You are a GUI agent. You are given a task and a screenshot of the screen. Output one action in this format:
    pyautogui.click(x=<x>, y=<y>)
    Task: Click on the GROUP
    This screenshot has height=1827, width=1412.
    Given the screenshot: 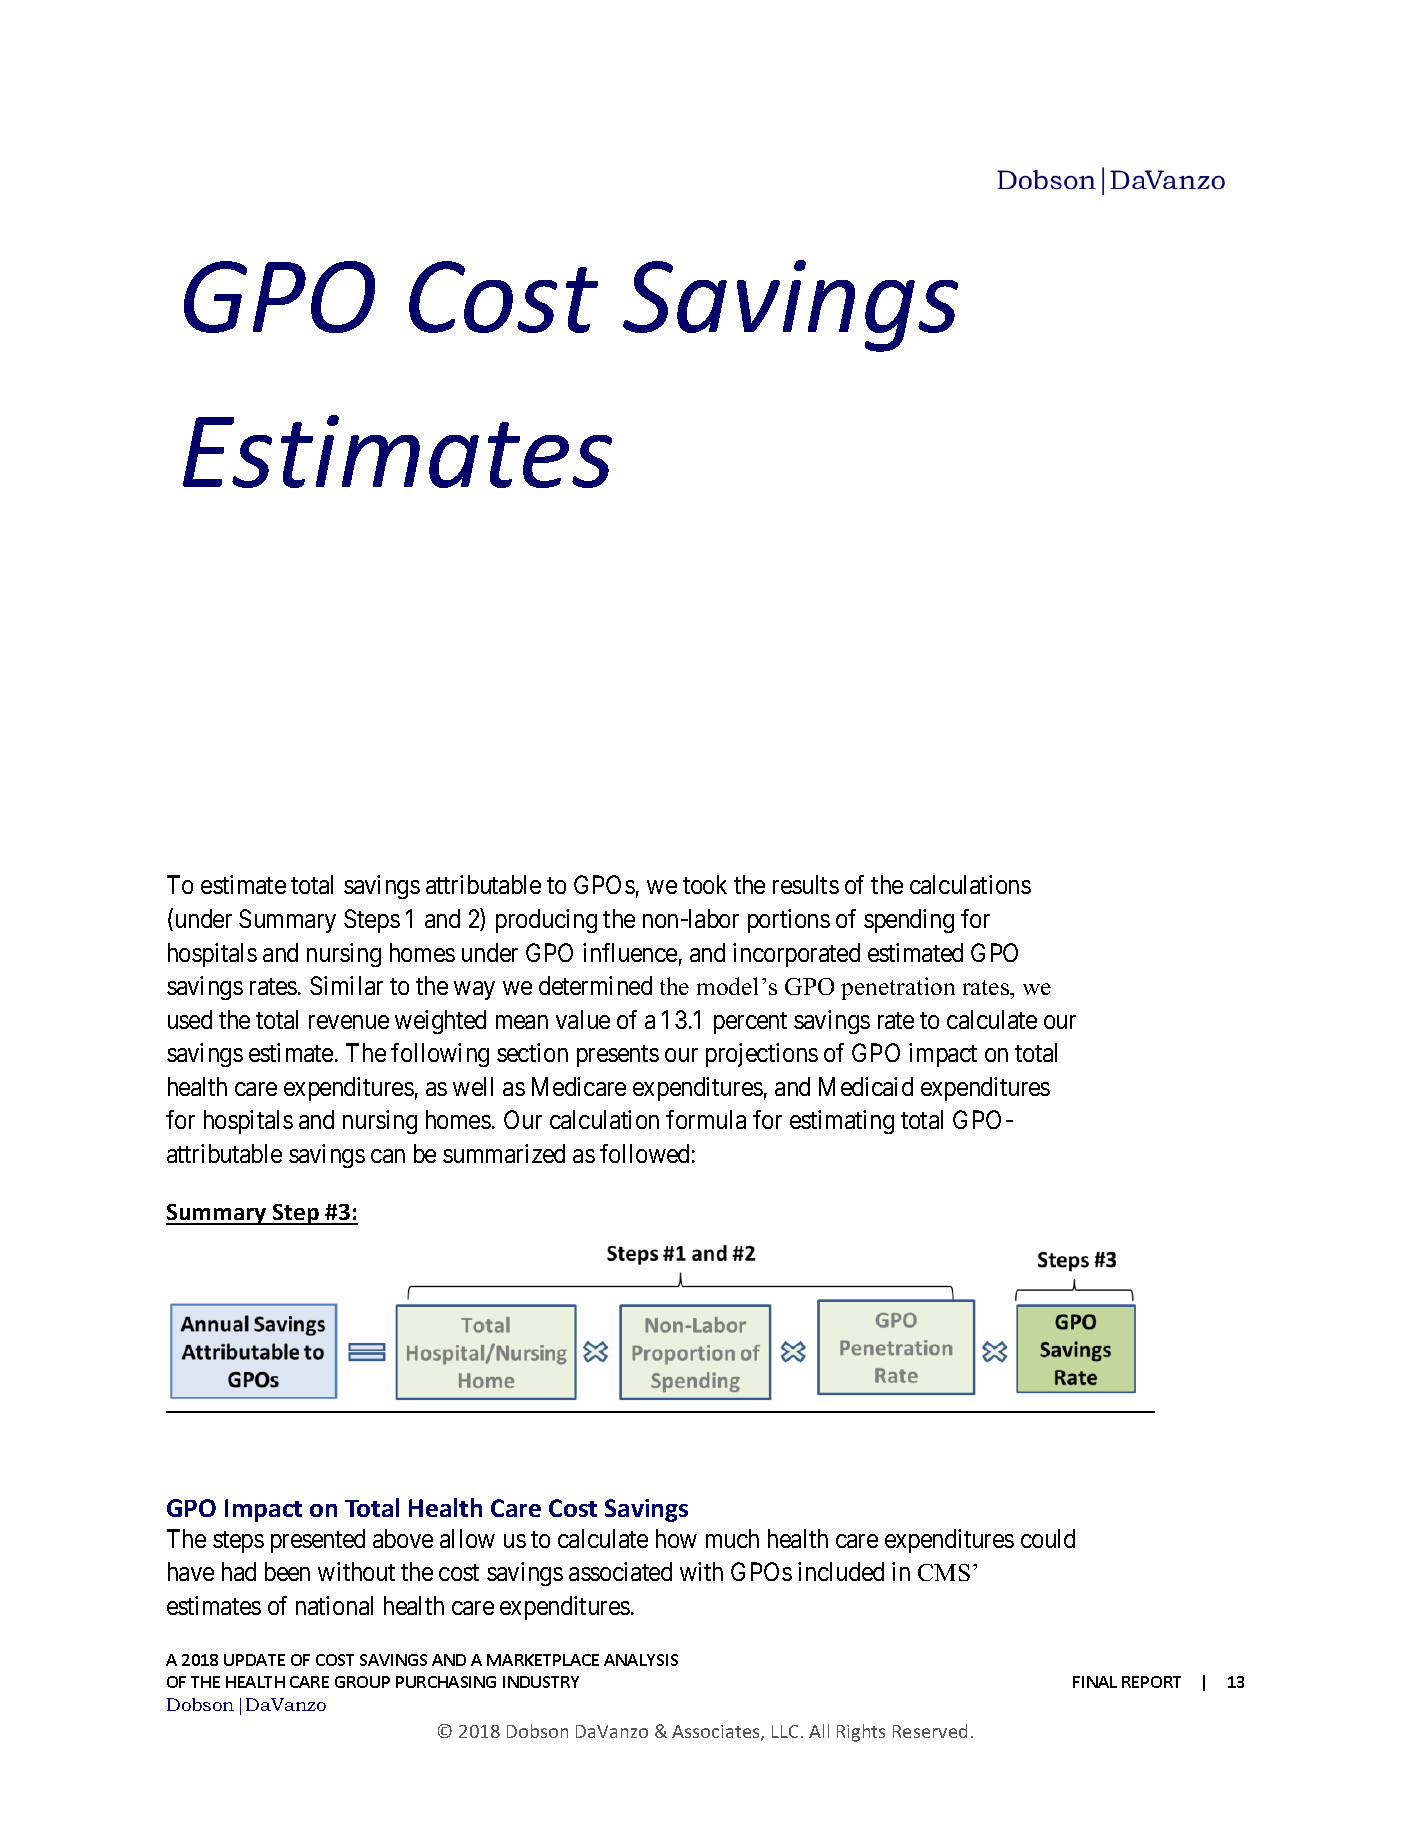 What is the action you would take?
    pyautogui.click(x=362, y=1682)
